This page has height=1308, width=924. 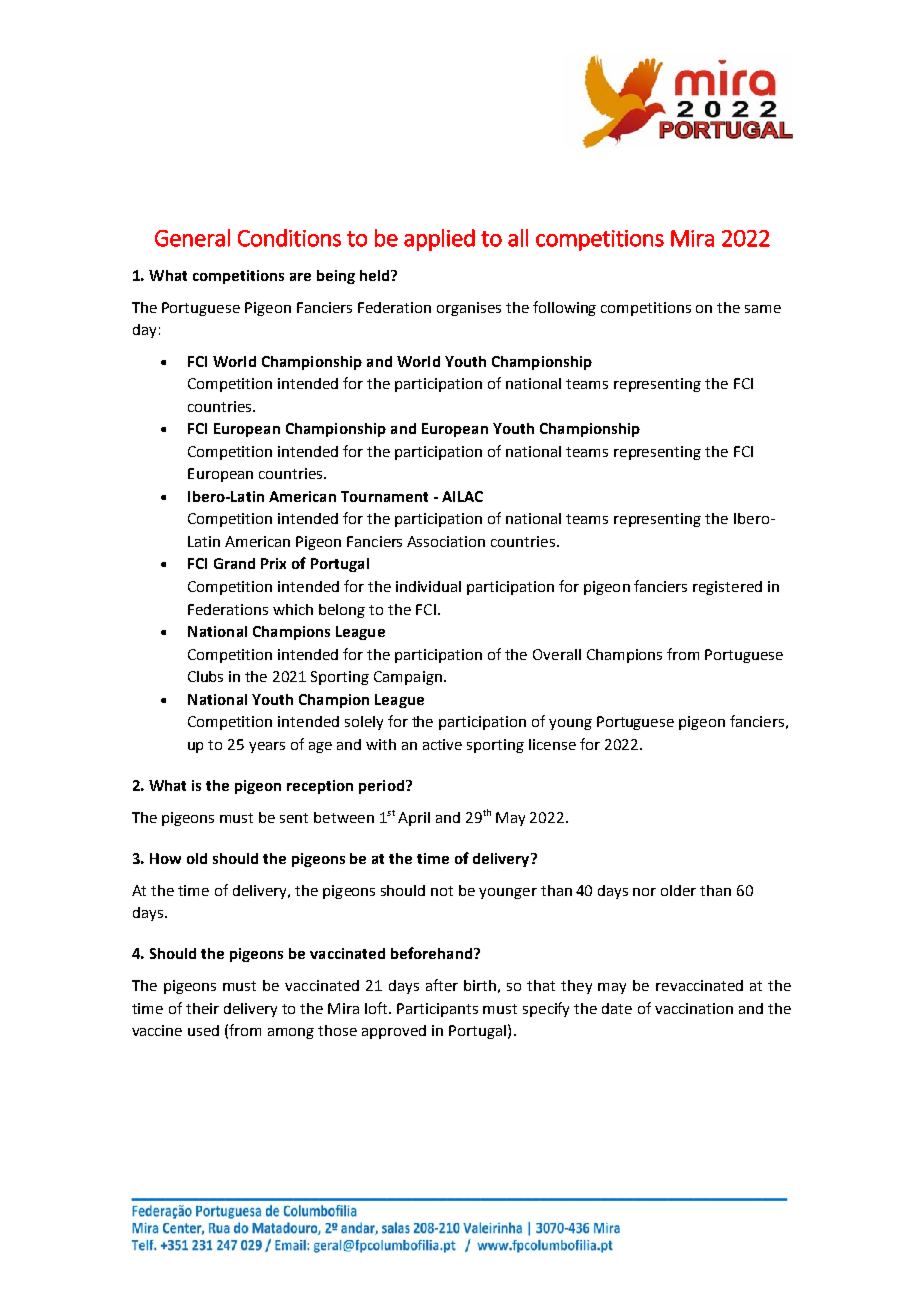 I want to click on General, so click(x=192, y=238).
